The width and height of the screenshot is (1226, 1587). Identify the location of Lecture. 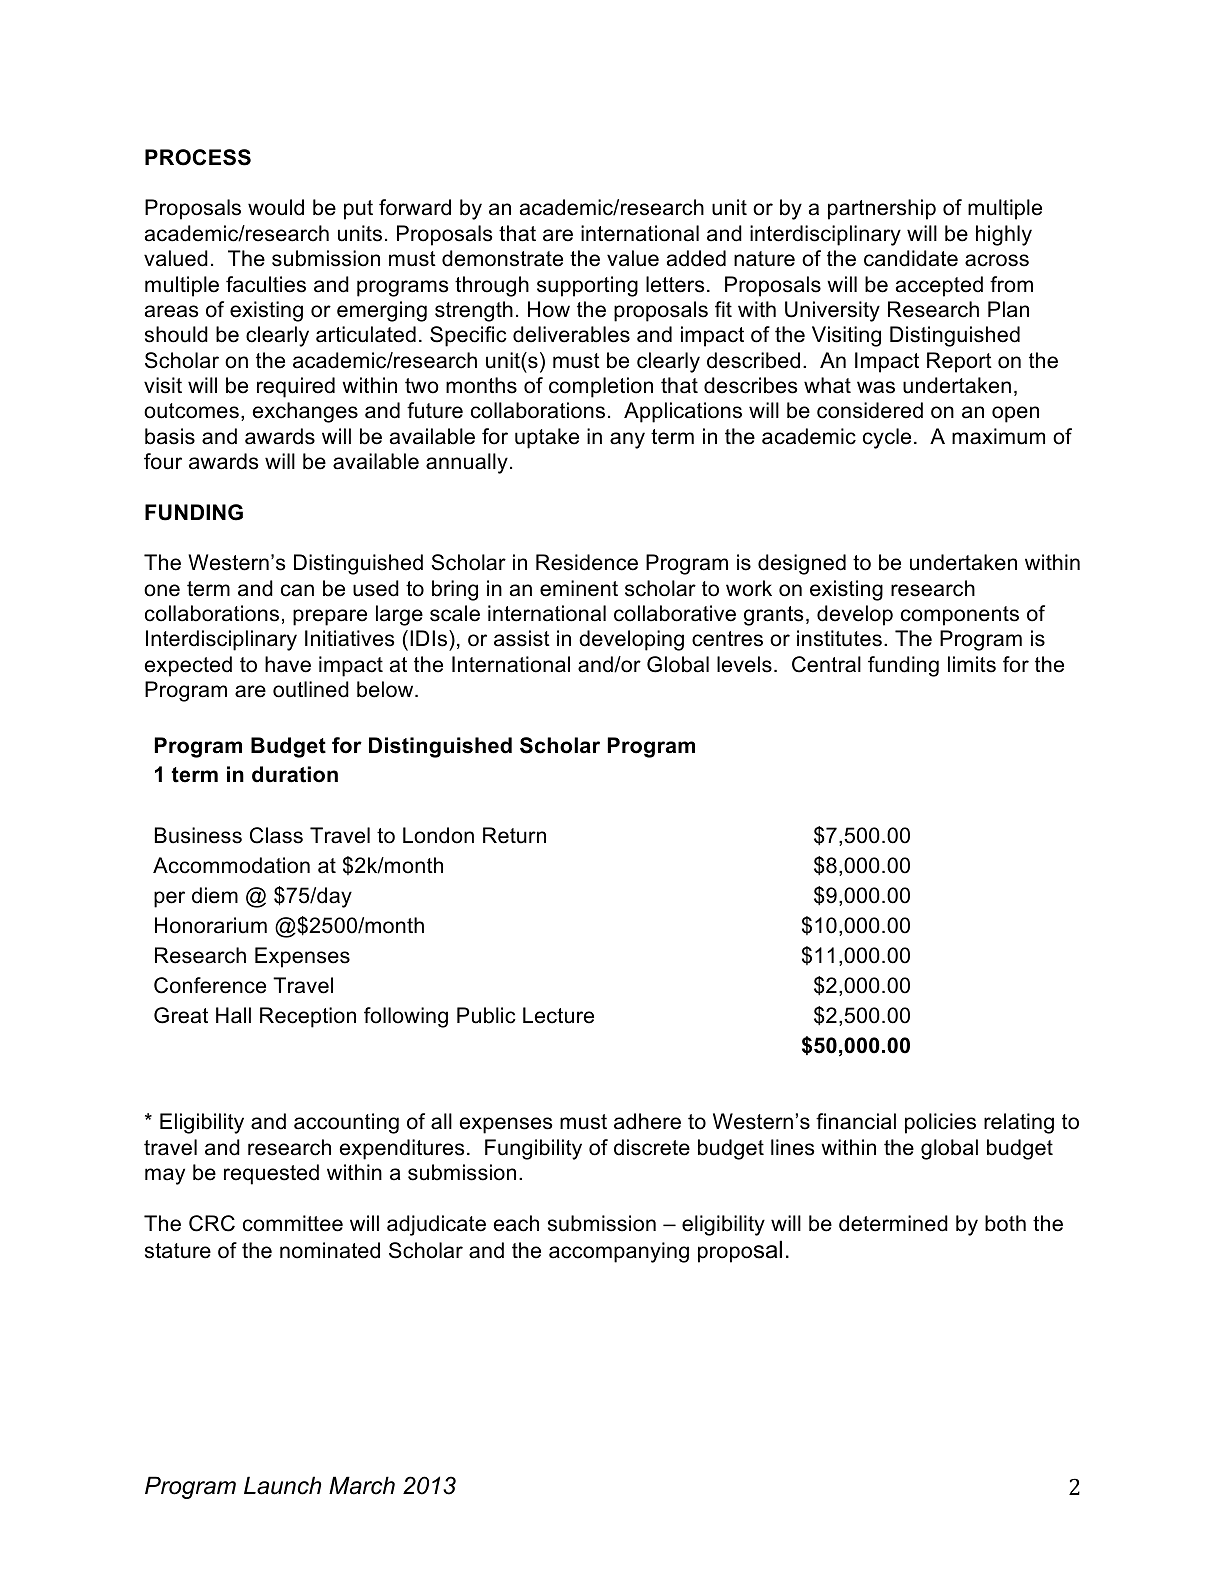
(558, 1015).
